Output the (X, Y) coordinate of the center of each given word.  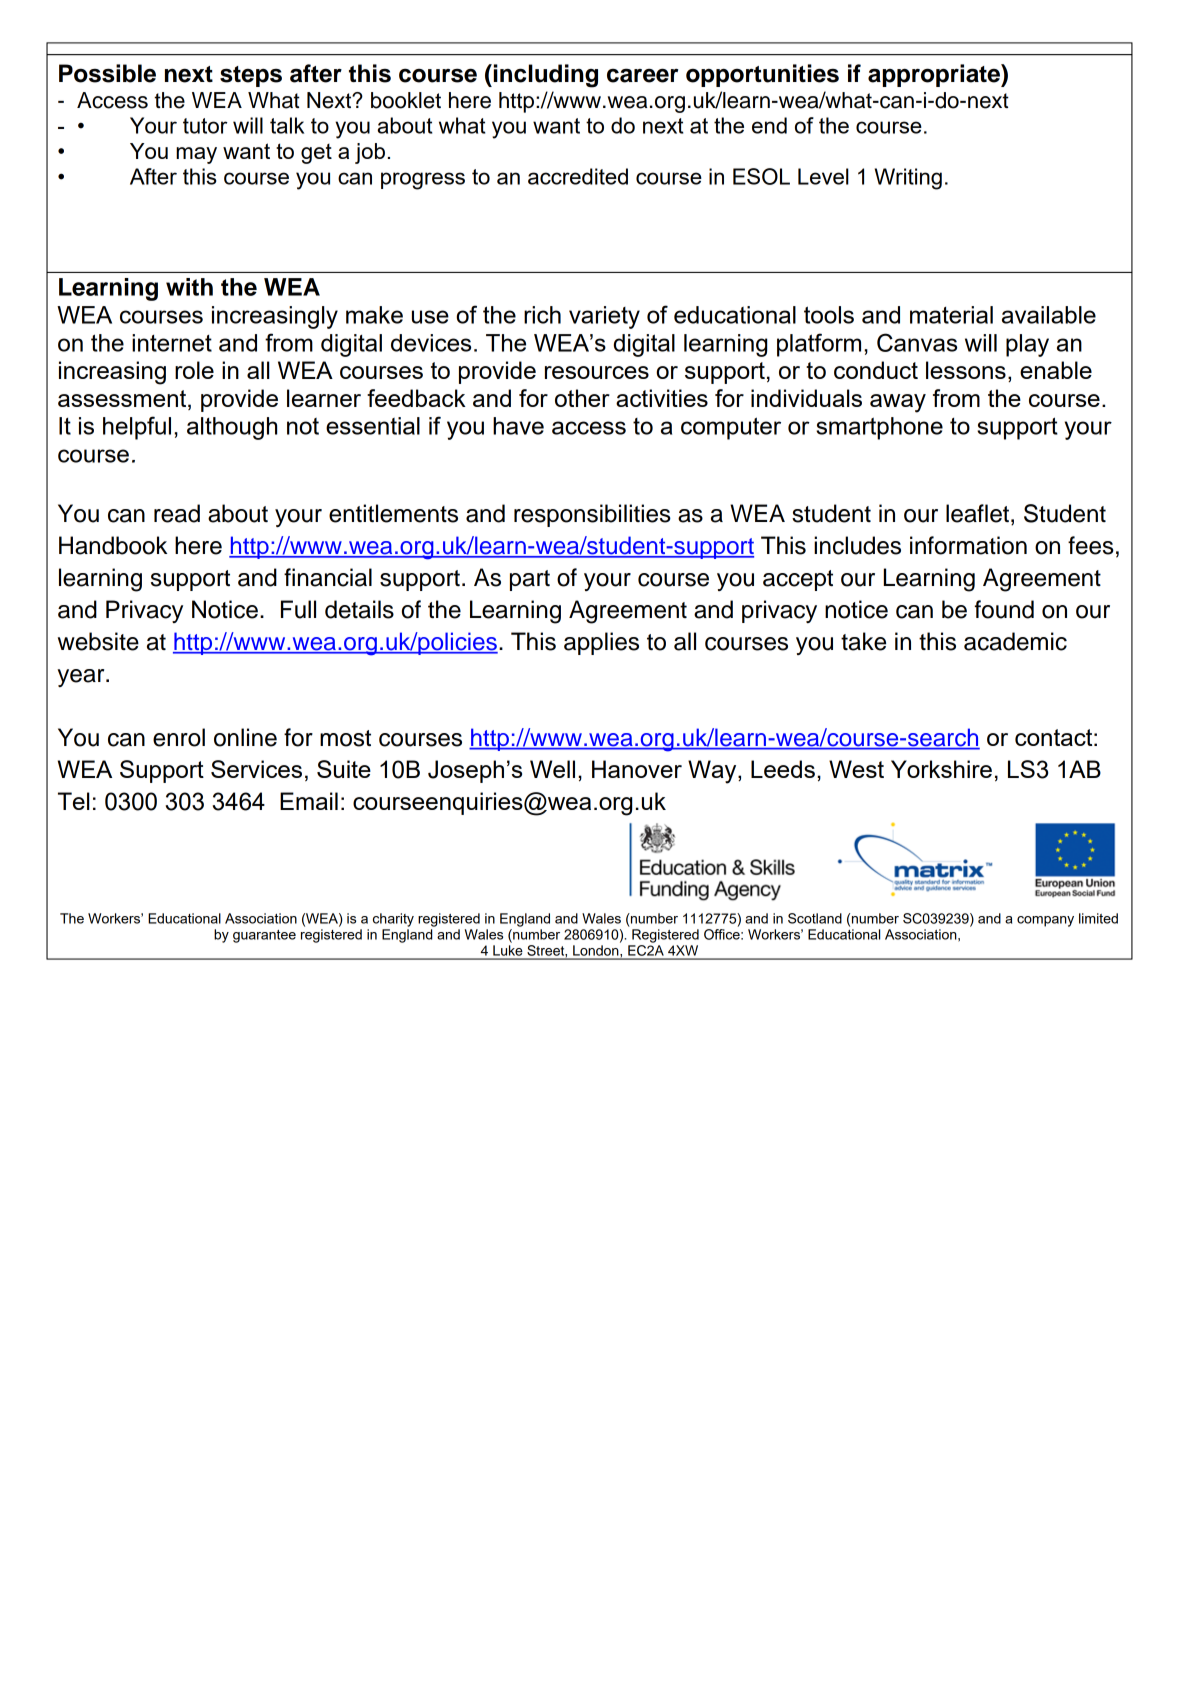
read (177, 513)
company (1045, 921)
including (546, 76)
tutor (205, 126)
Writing (908, 179)
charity (393, 920)
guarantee (264, 936)
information (968, 545)
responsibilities (592, 515)
